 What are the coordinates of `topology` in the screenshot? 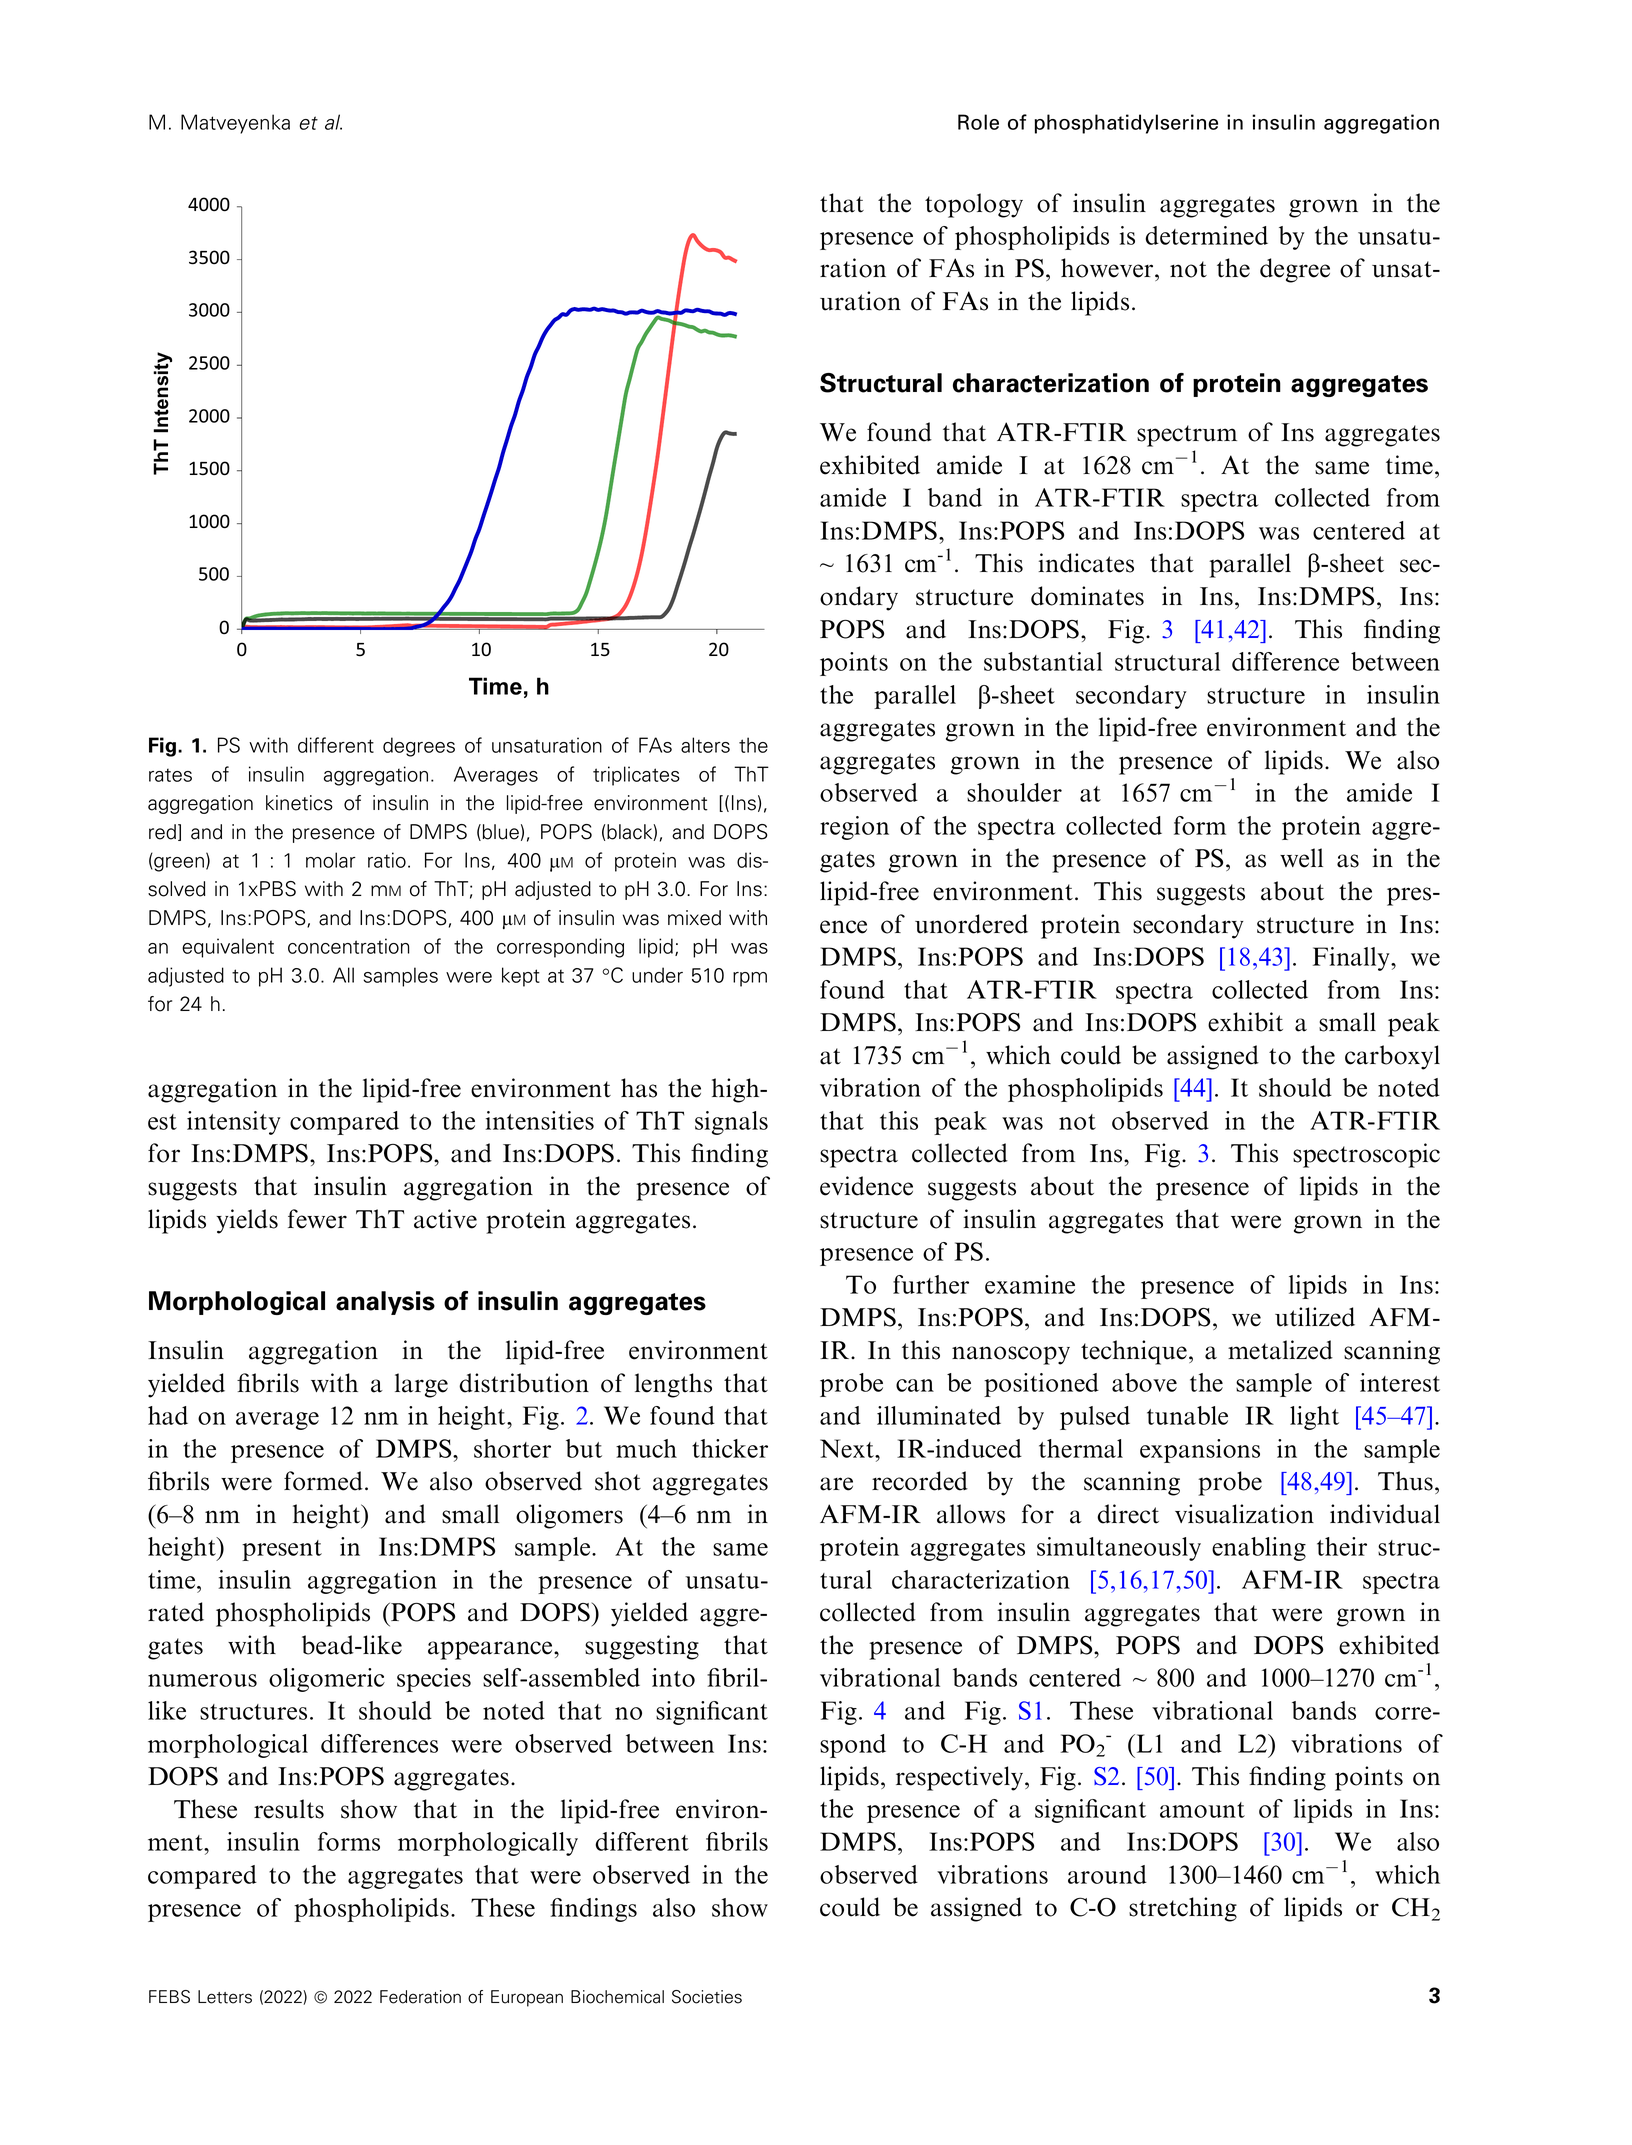 It's located at (974, 205).
